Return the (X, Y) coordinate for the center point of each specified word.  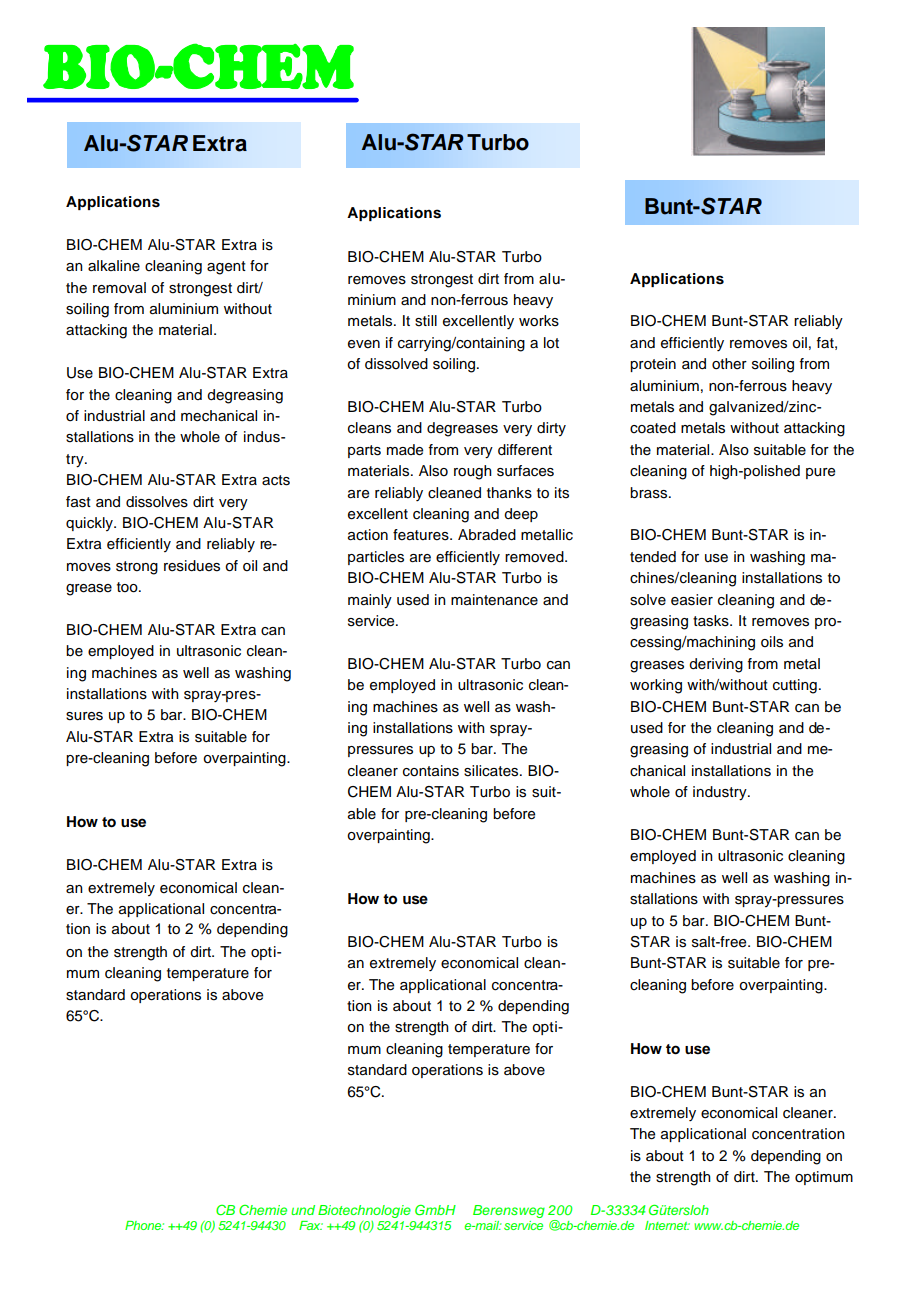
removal (119, 288)
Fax (311, 1225)
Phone (144, 1225)
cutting (795, 686)
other (729, 364)
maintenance (494, 600)
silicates (492, 771)
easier (692, 600)
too (128, 587)
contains (431, 771)
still (426, 321)
